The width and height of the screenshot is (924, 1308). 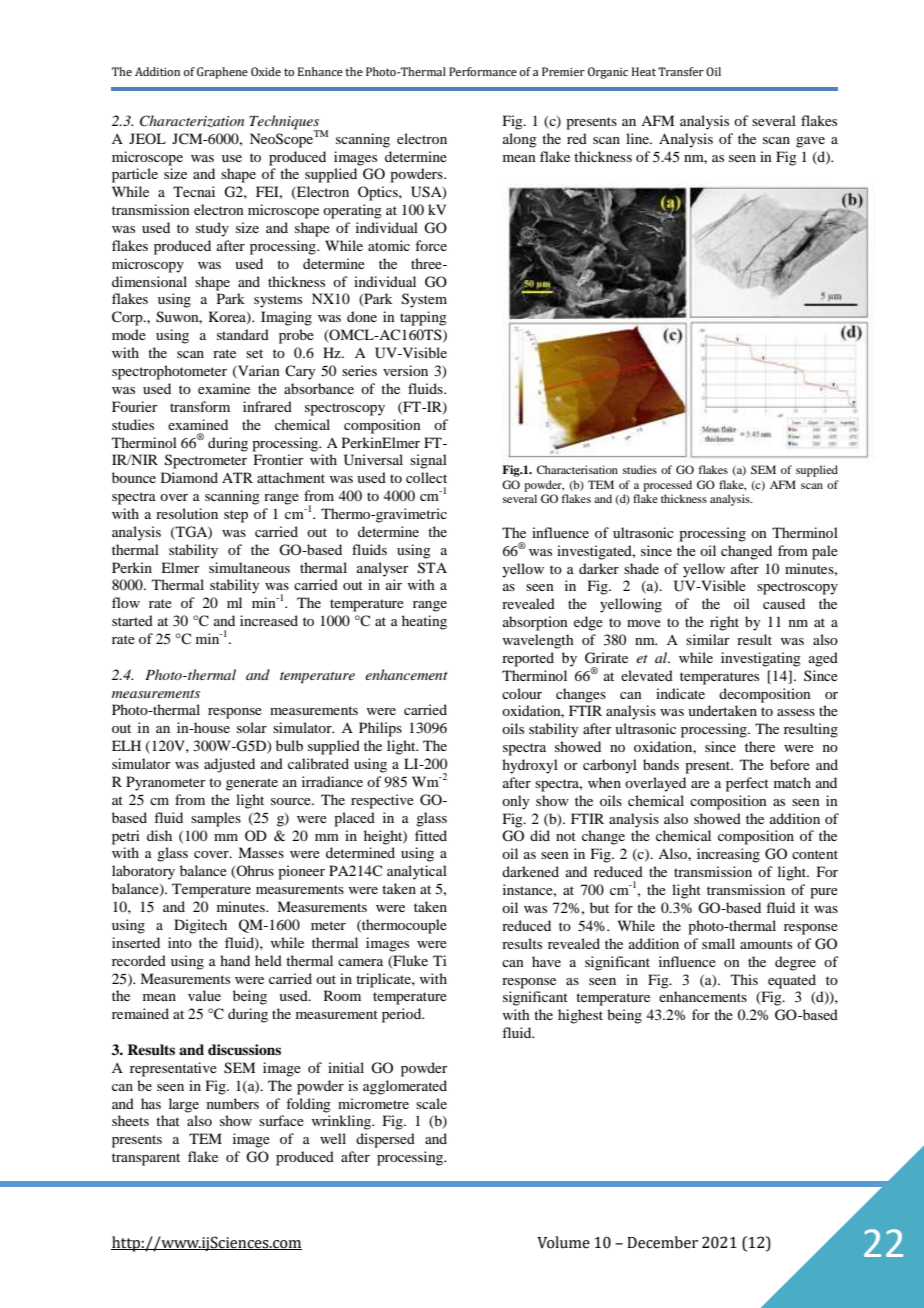 I want to click on investigating, so click(x=761, y=659).
